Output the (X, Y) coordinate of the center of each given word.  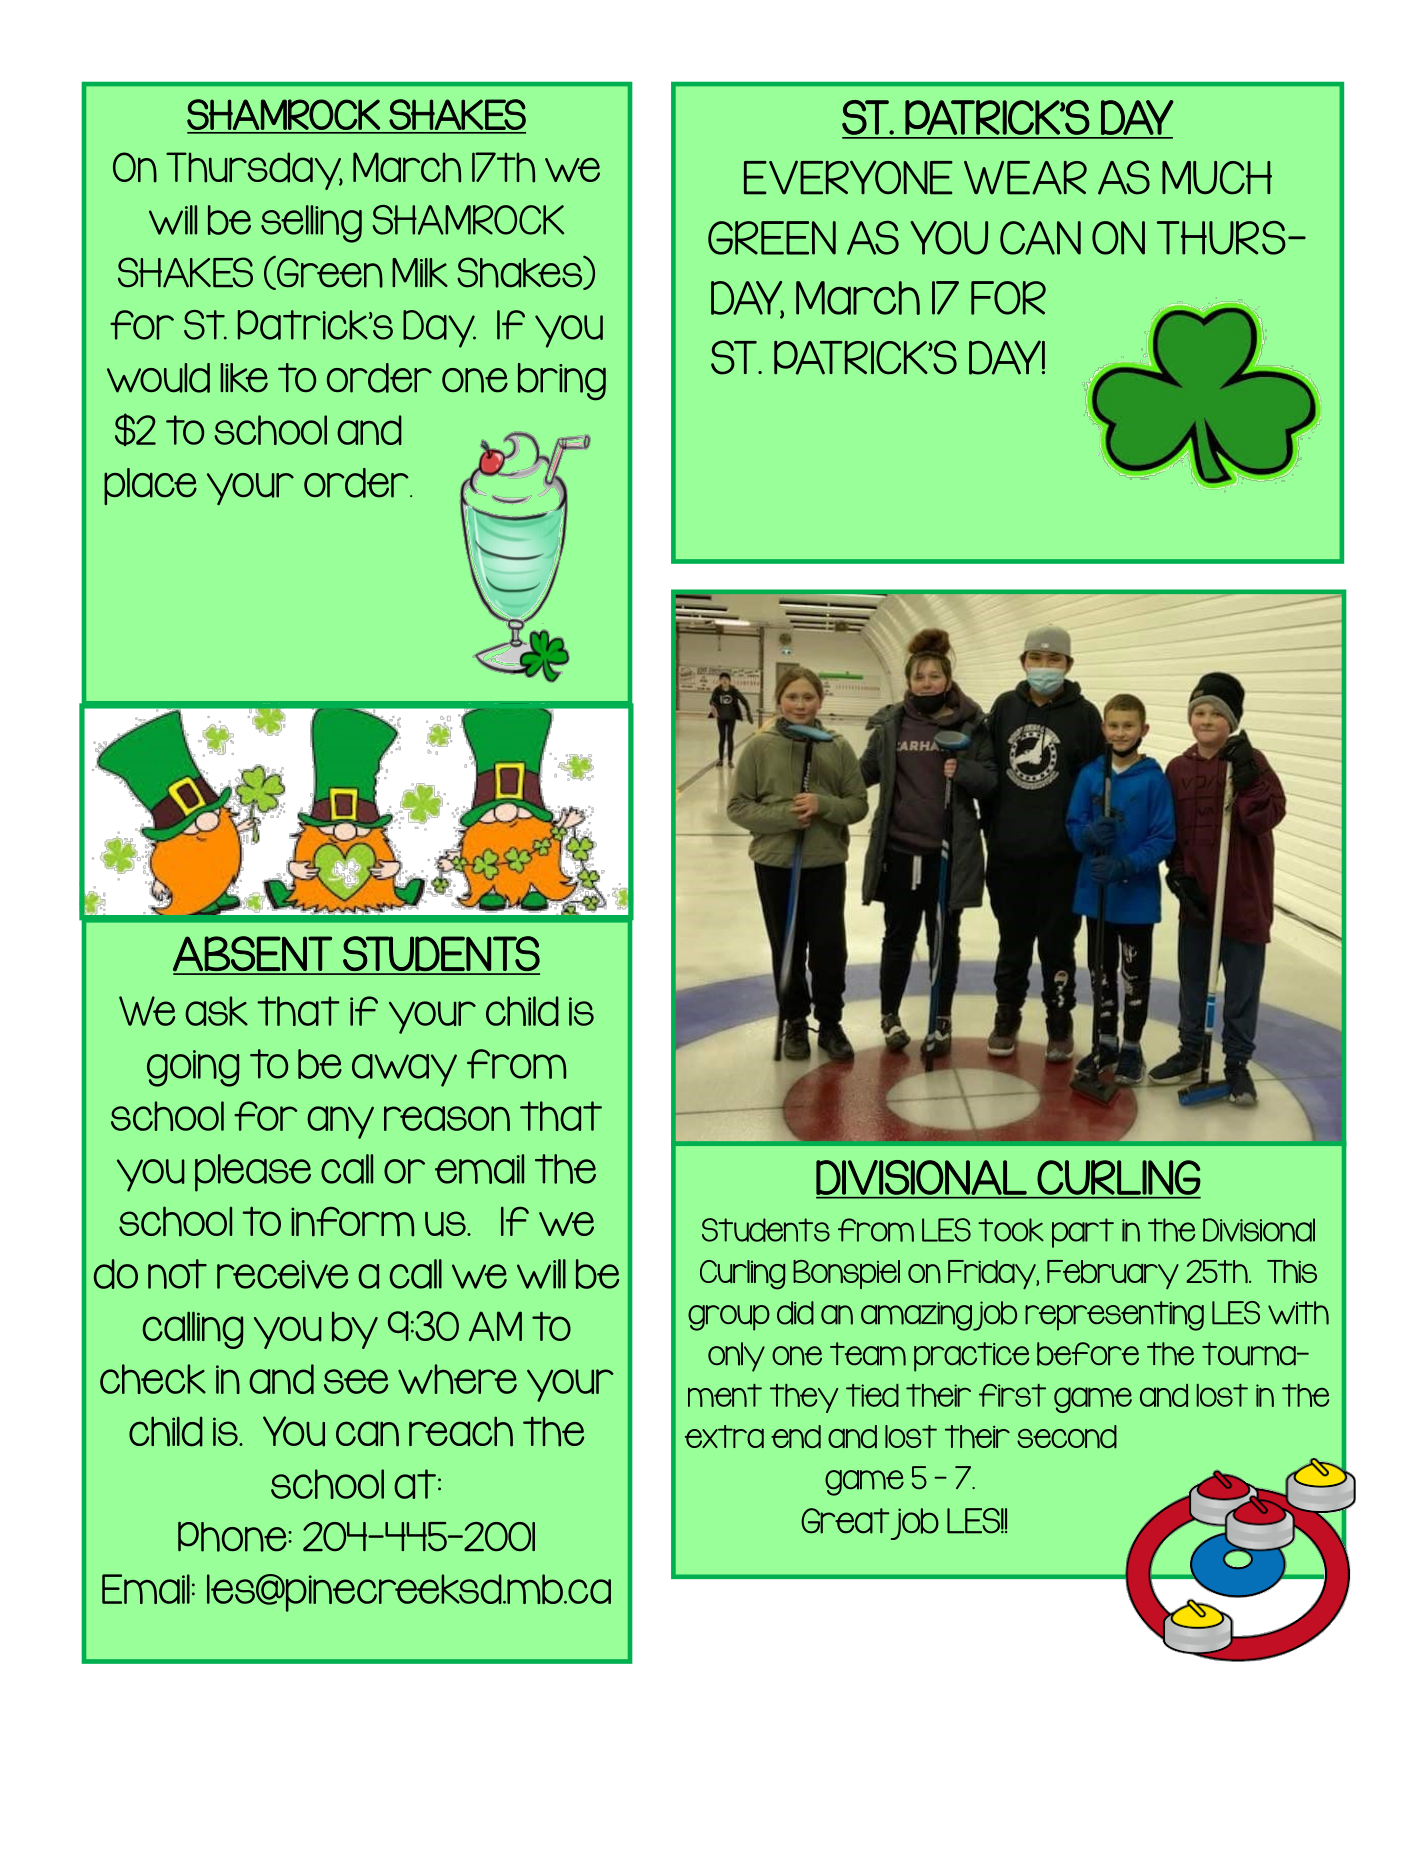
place (150, 486)
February (1113, 1275)
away (404, 1070)
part (1083, 1233)
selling (311, 224)
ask (216, 1011)
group (729, 1318)
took (1011, 1230)
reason (447, 1118)
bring (562, 382)
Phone (233, 1537)
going (193, 1068)
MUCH (1217, 178)
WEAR (1025, 178)
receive (282, 1274)
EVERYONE (848, 177)
